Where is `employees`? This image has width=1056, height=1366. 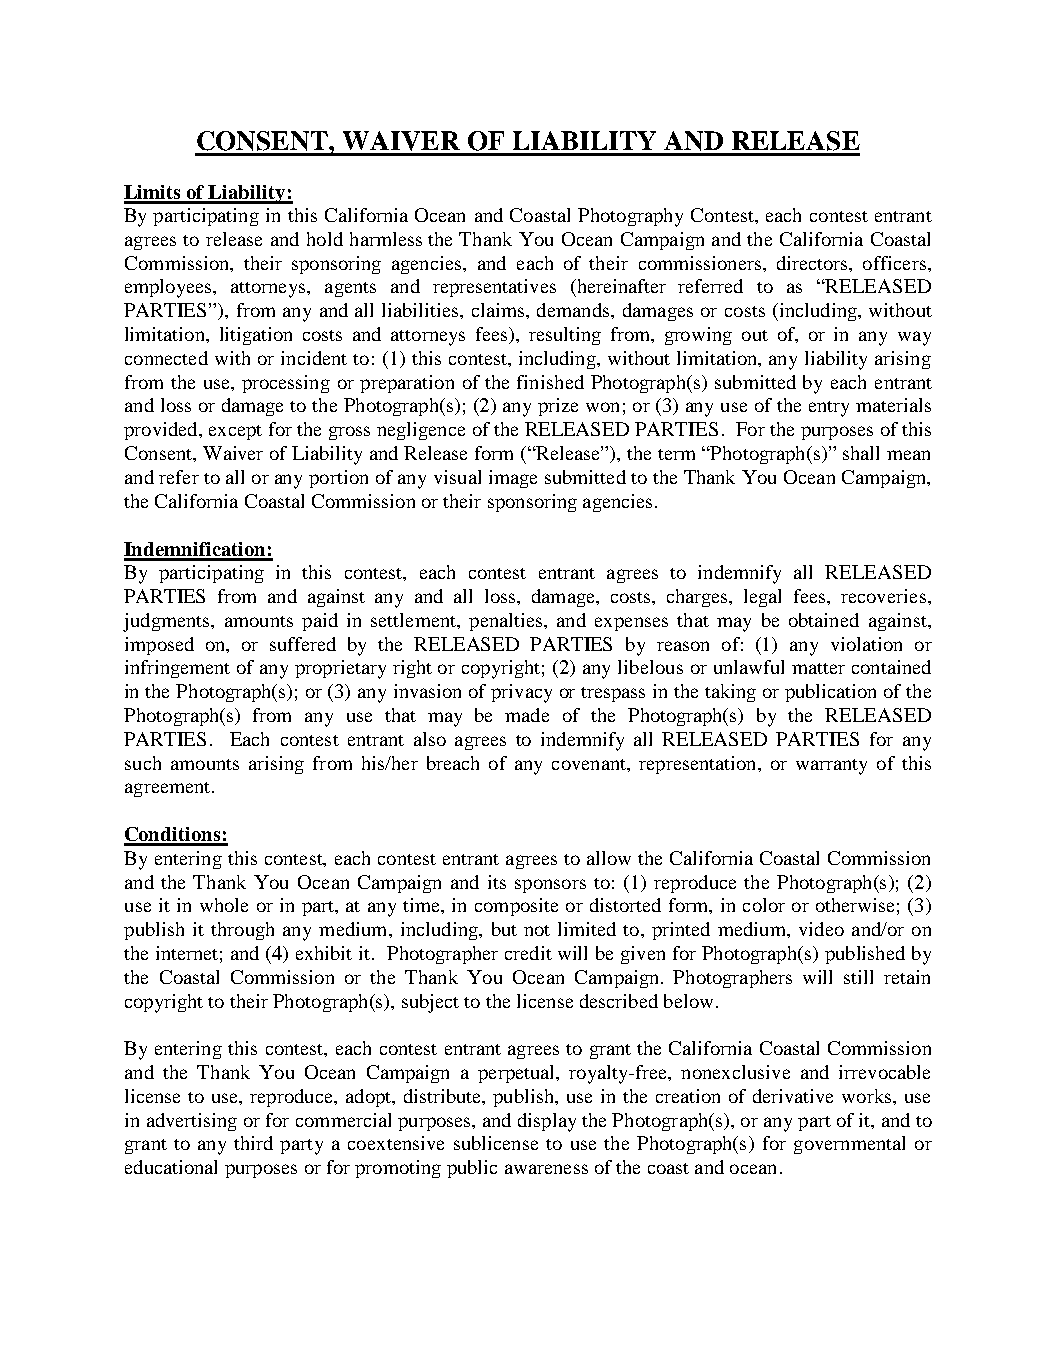
employees is located at coordinates (169, 288).
